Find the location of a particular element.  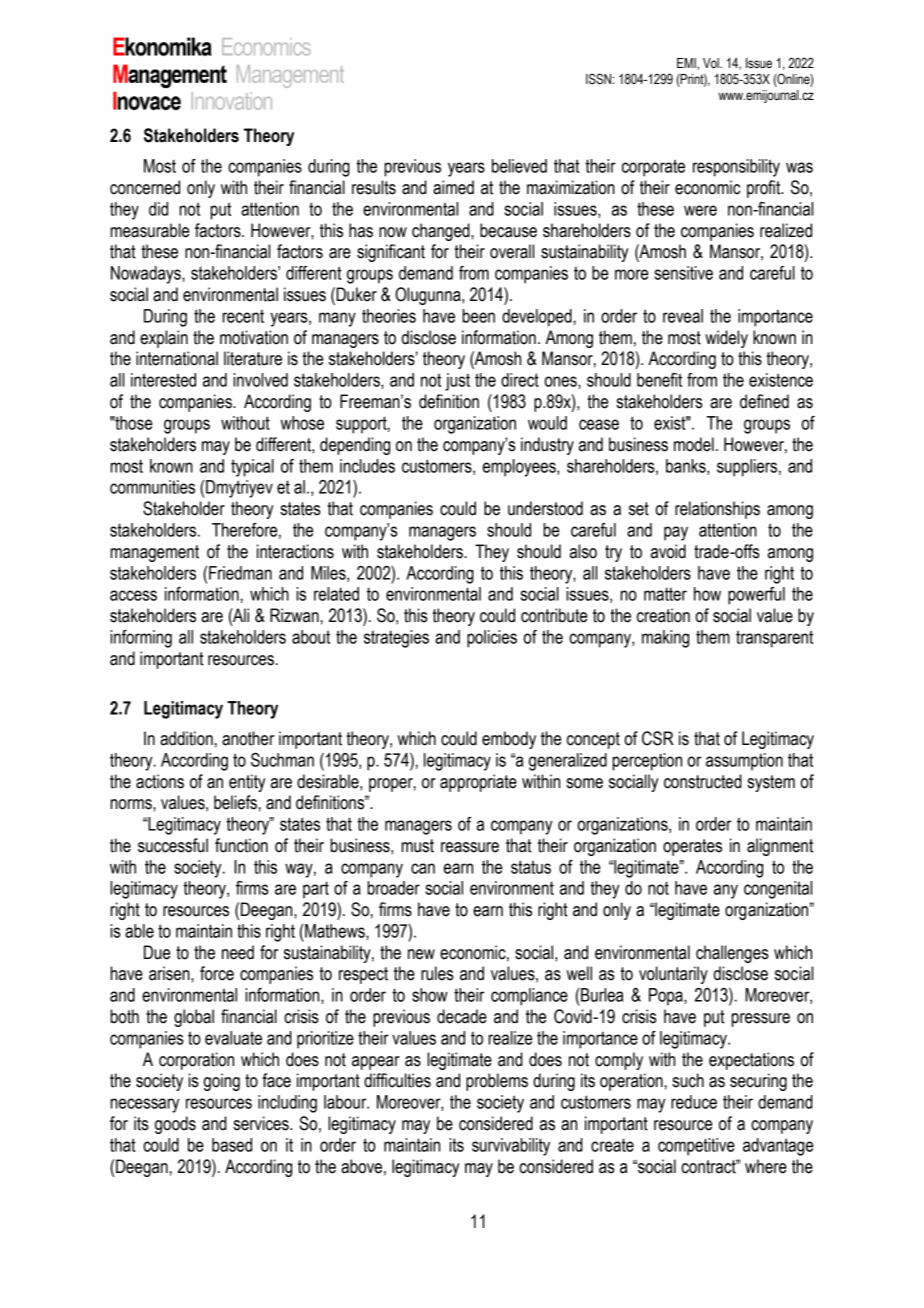

survivability is located at coordinates (511, 1147).
